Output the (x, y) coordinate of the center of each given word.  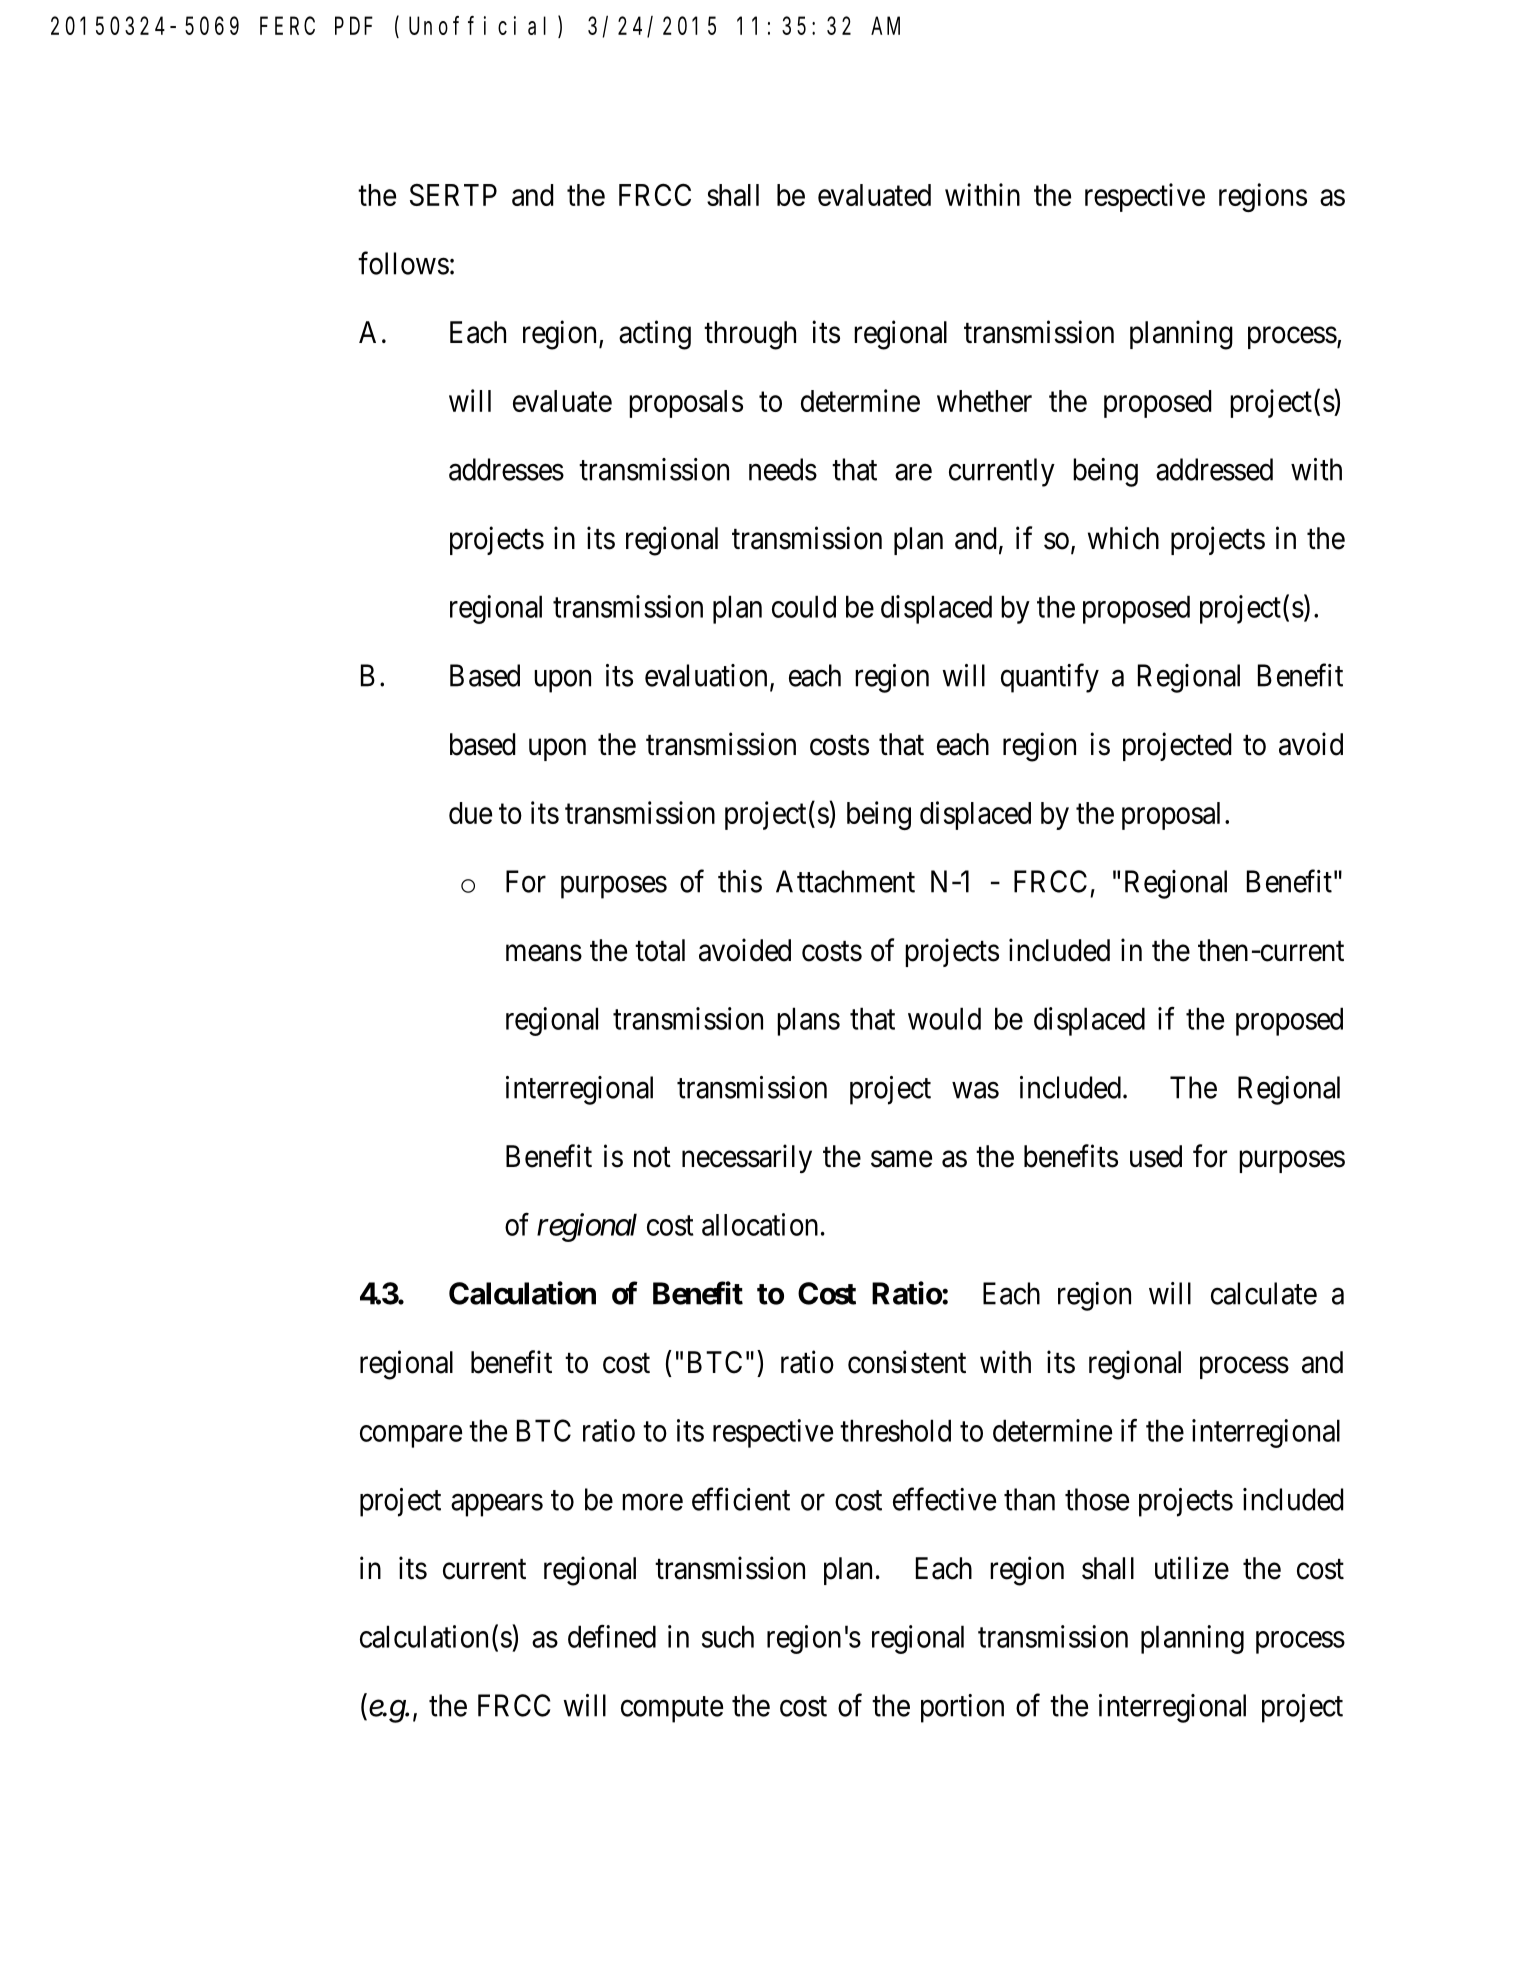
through (750, 335)
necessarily (747, 1158)
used (1156, 1156)
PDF (353, 26)
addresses (506, 469)
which (1123, 538)
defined (612, 1636)
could (804, 606)
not (652, 1157)
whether (984, 401)
